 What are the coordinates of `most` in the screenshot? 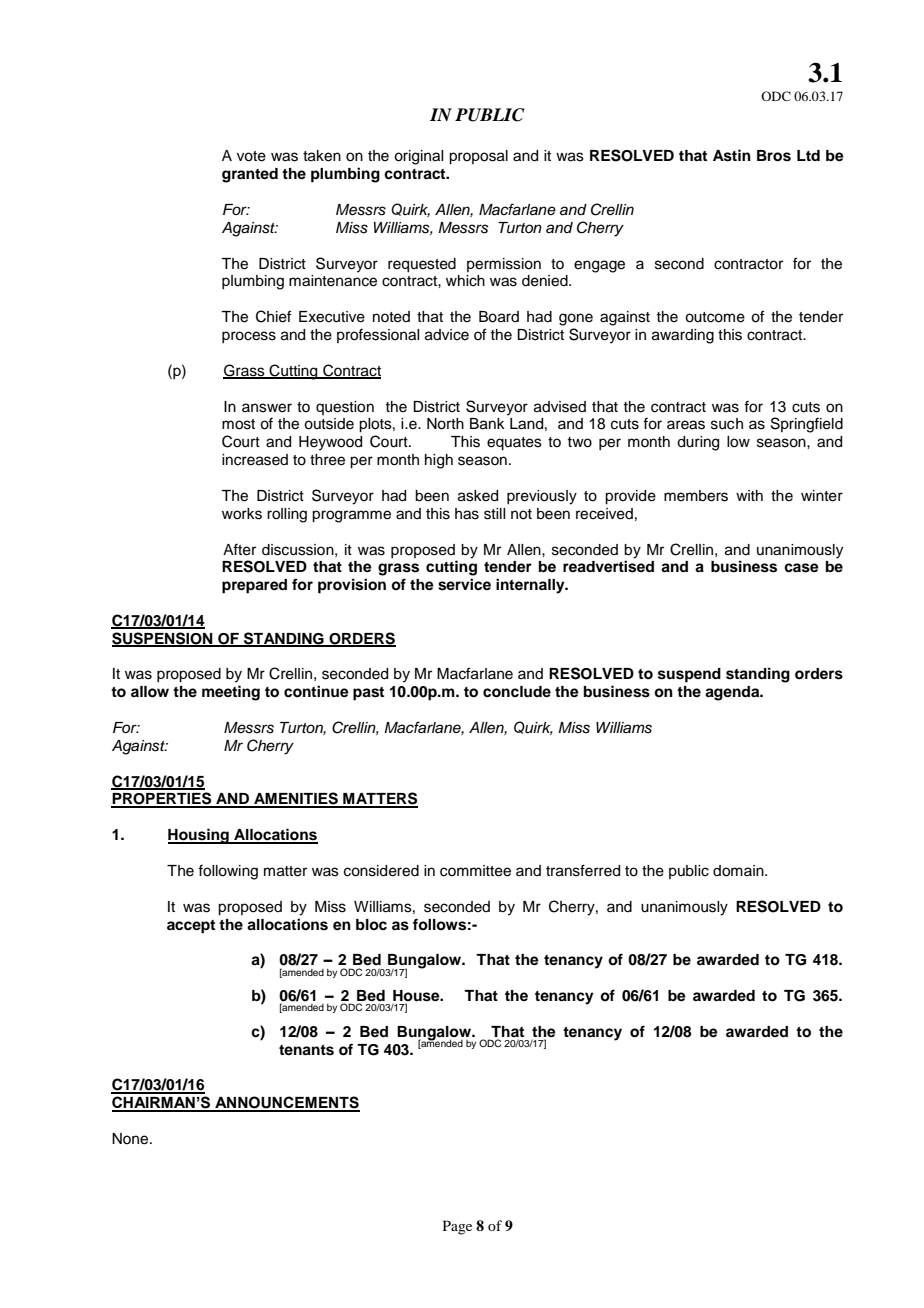 It's located at (238, 424).
